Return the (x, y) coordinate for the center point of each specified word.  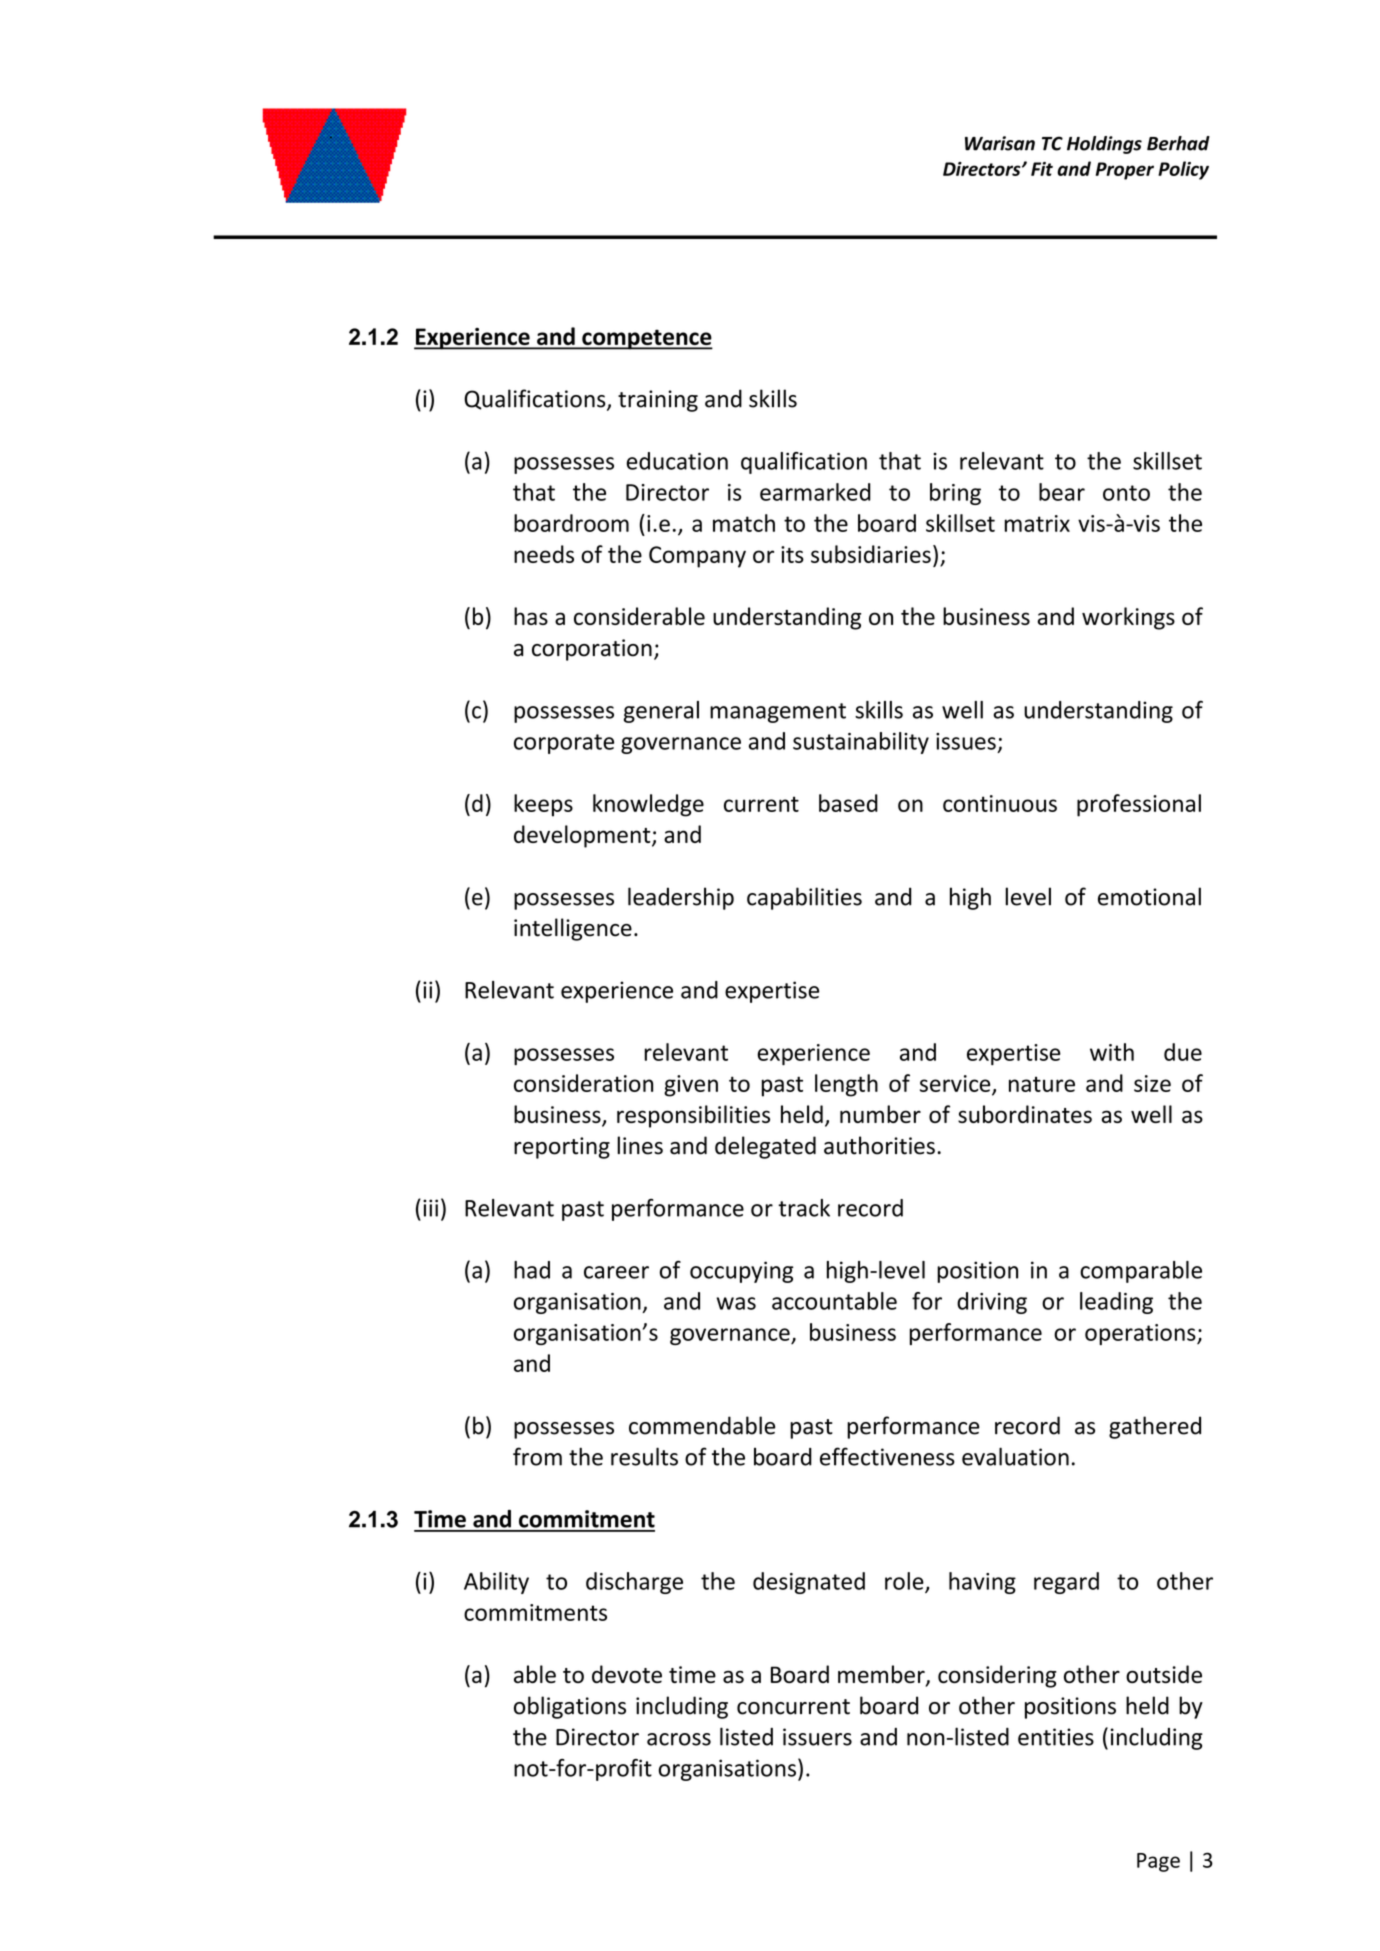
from (537, 1456)
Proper (1125, 171)
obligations (570, 1707)
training (658, 401)
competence (646, 339)
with (1112, 1052)
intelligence (573, 929)
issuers (817, 1737)
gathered (1155, 1427)
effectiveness (887, 1456)
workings (1128, 618)
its (792, 554)
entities (1056, 1737)
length (846, 1085)
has (531, 616)
